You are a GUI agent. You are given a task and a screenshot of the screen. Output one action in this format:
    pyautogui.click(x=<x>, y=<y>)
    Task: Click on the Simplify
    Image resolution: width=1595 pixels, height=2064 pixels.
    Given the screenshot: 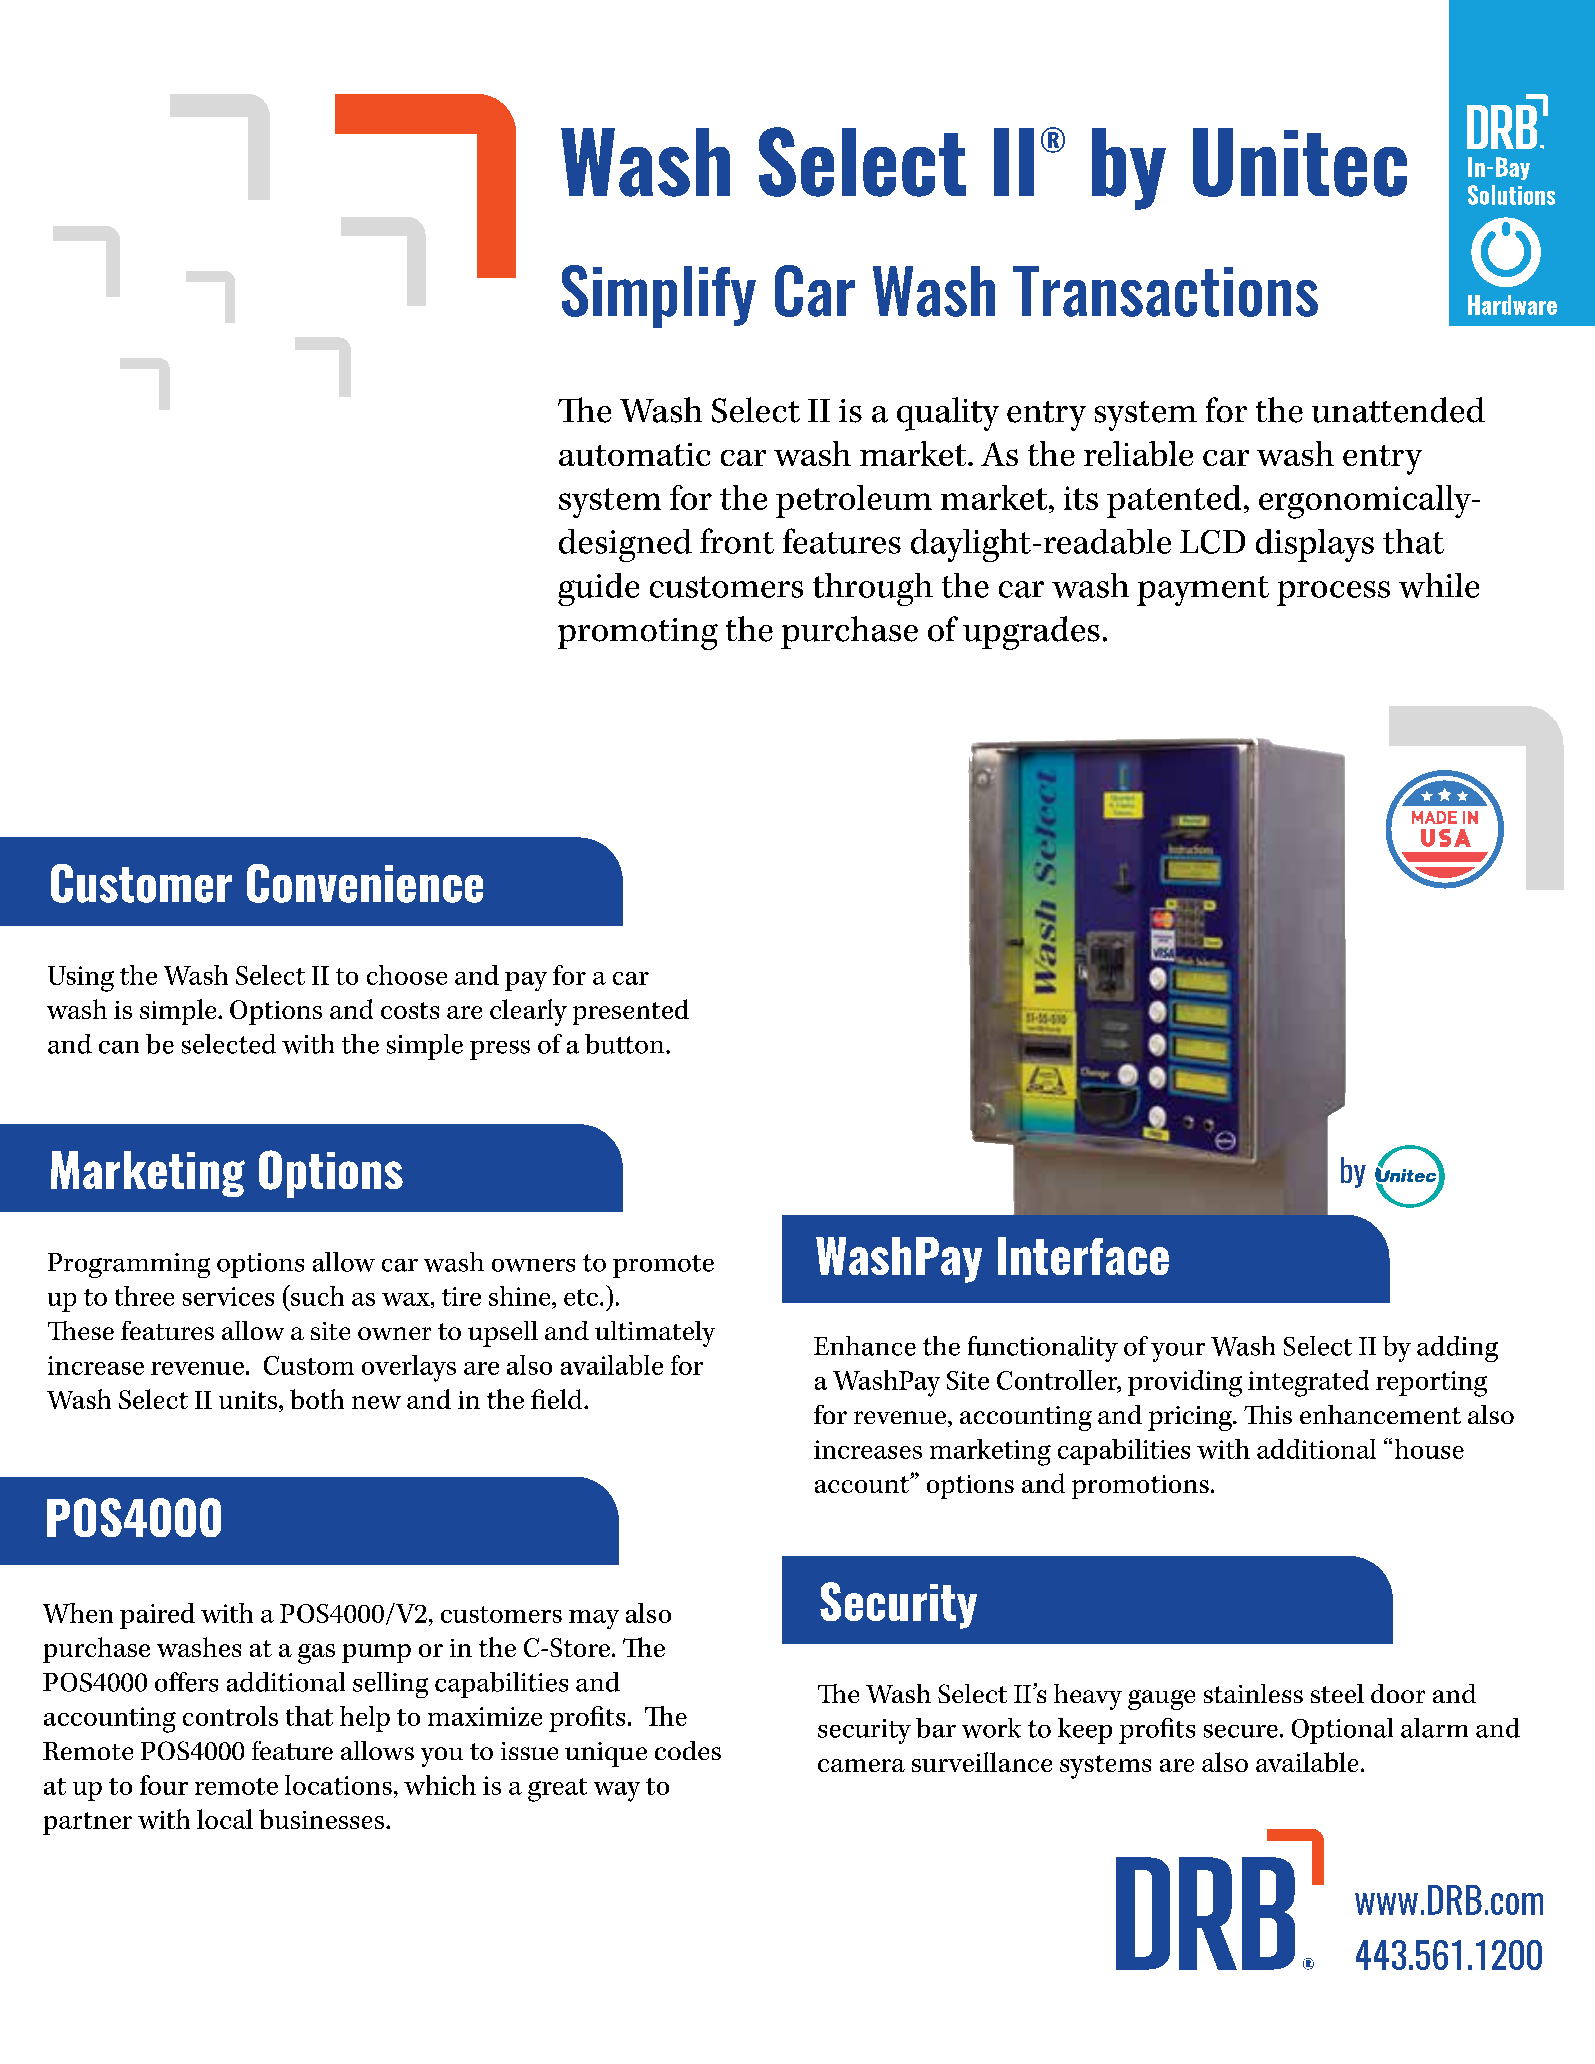 What is the action you would take?
    pyautogui.click(x=659, y=296)
